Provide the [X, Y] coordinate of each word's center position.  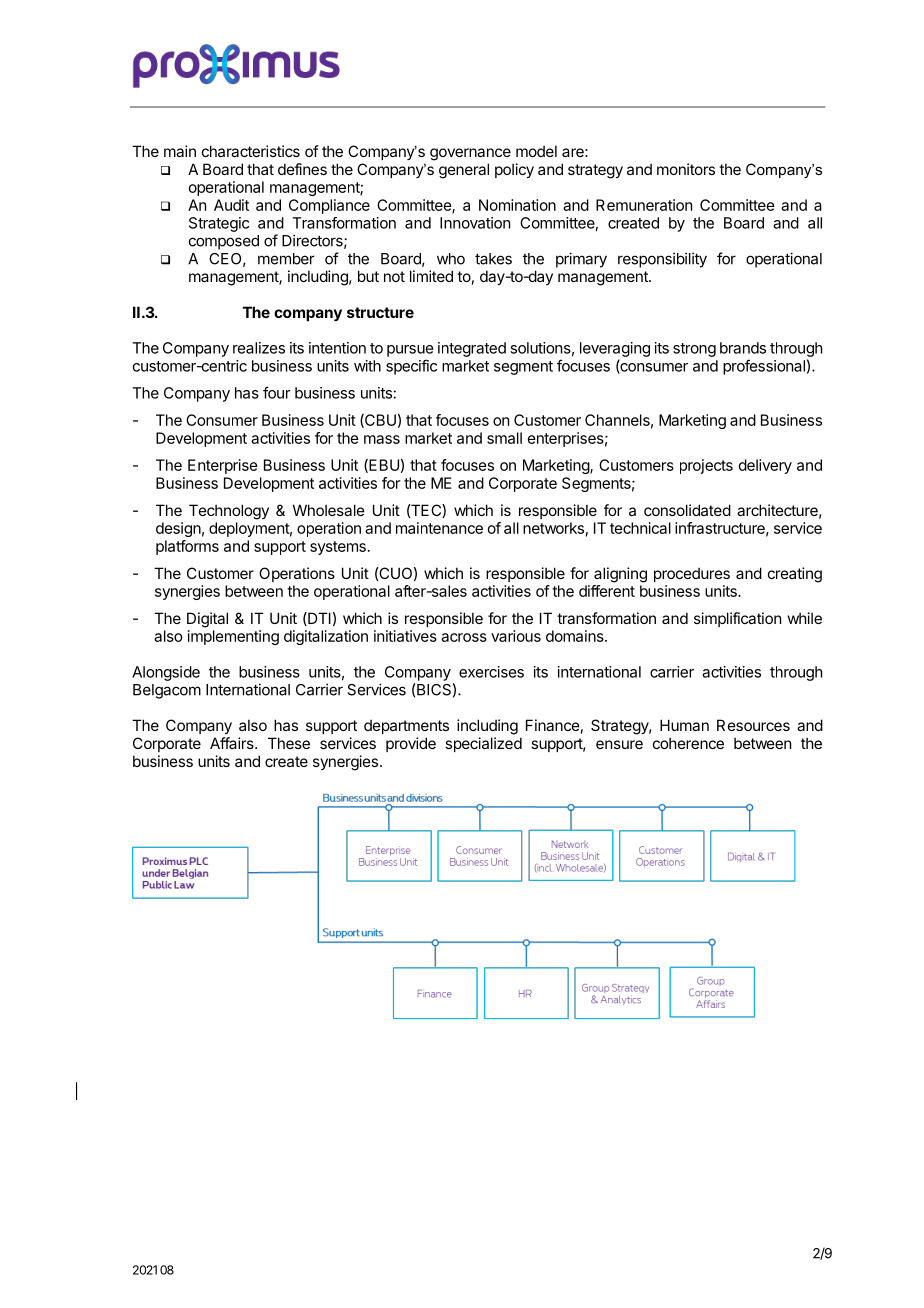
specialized [483, 744]
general [464, 171]
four [277, 392]
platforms [187, 547]
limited [431, 276]
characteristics [251, 151]
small [504, 438]
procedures [692, 575]
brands [743, 348]
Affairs [233, 743]
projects [706, 466]
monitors [686, 169]
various [516, 636]
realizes [259, 348]
